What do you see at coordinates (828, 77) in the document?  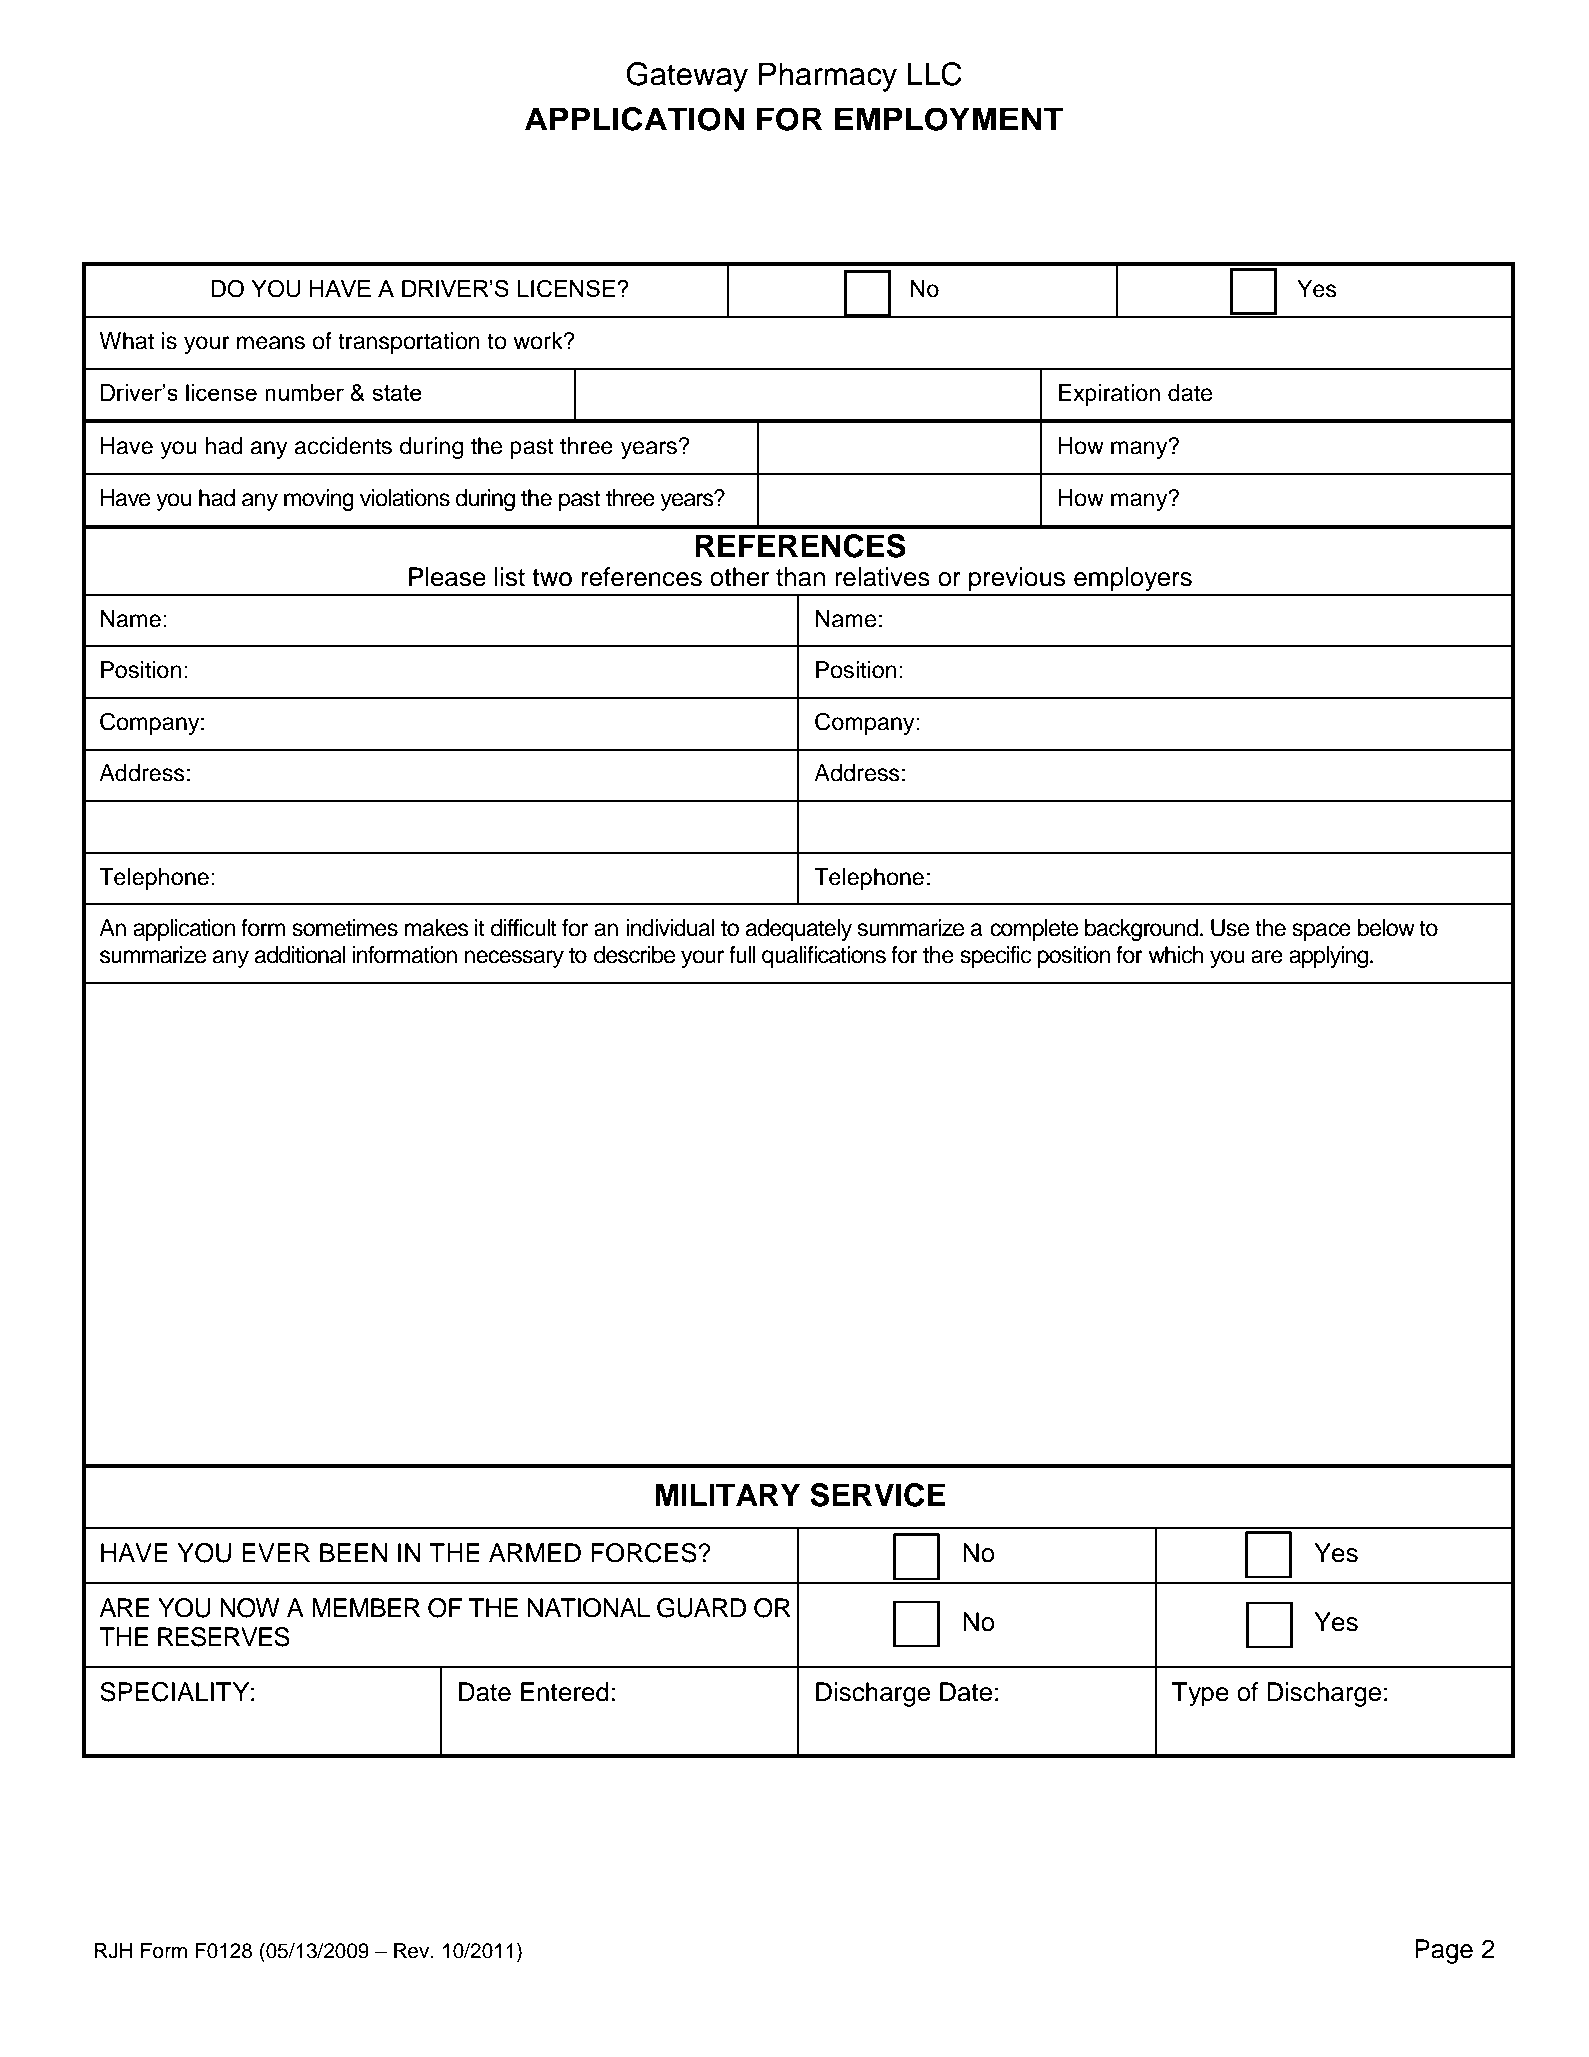 I see `Pharmacy` at bounding box center [828, 77].
